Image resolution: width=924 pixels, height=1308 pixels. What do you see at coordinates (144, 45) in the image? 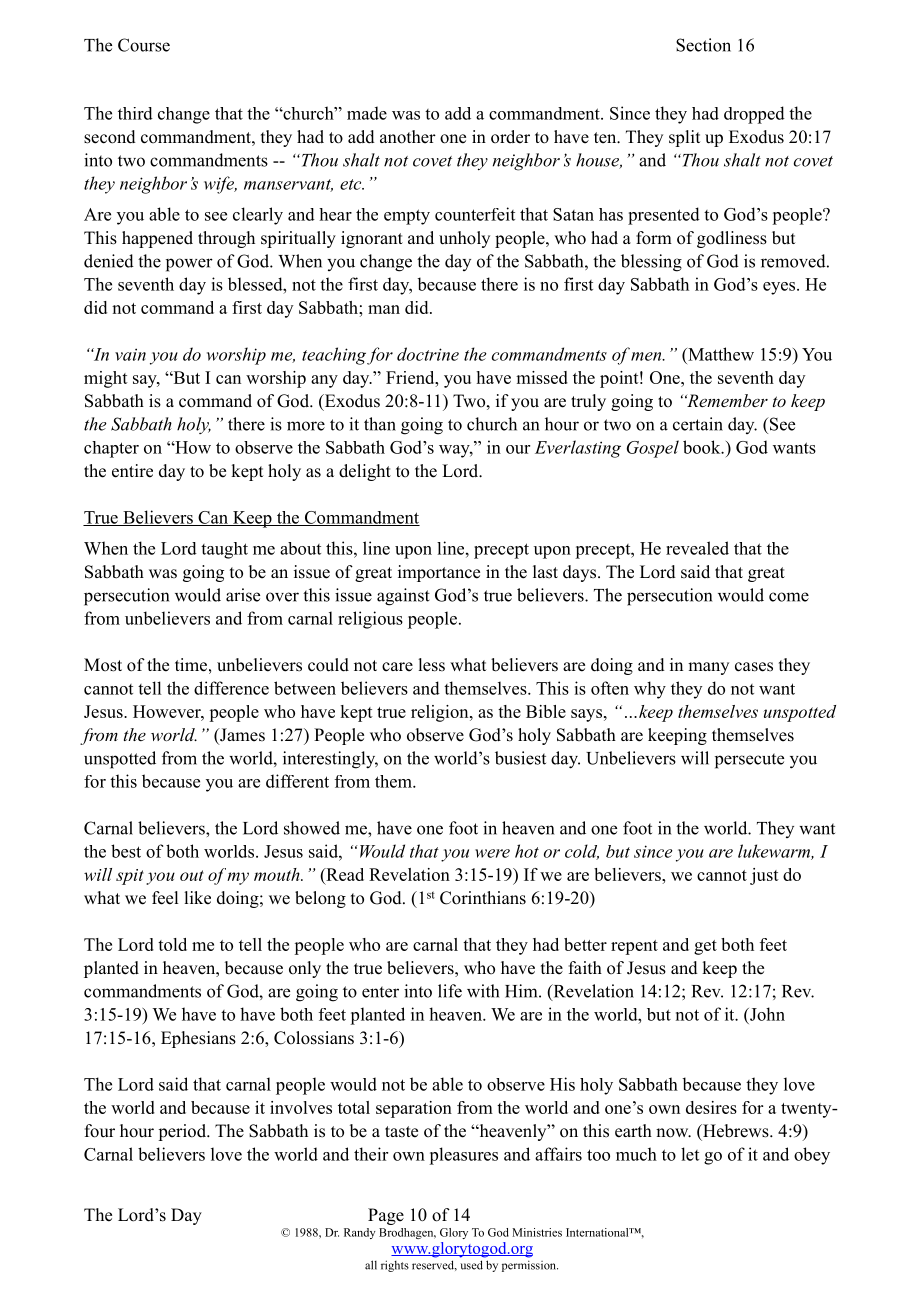
I see `Course` at bounding box center [144, 45].
